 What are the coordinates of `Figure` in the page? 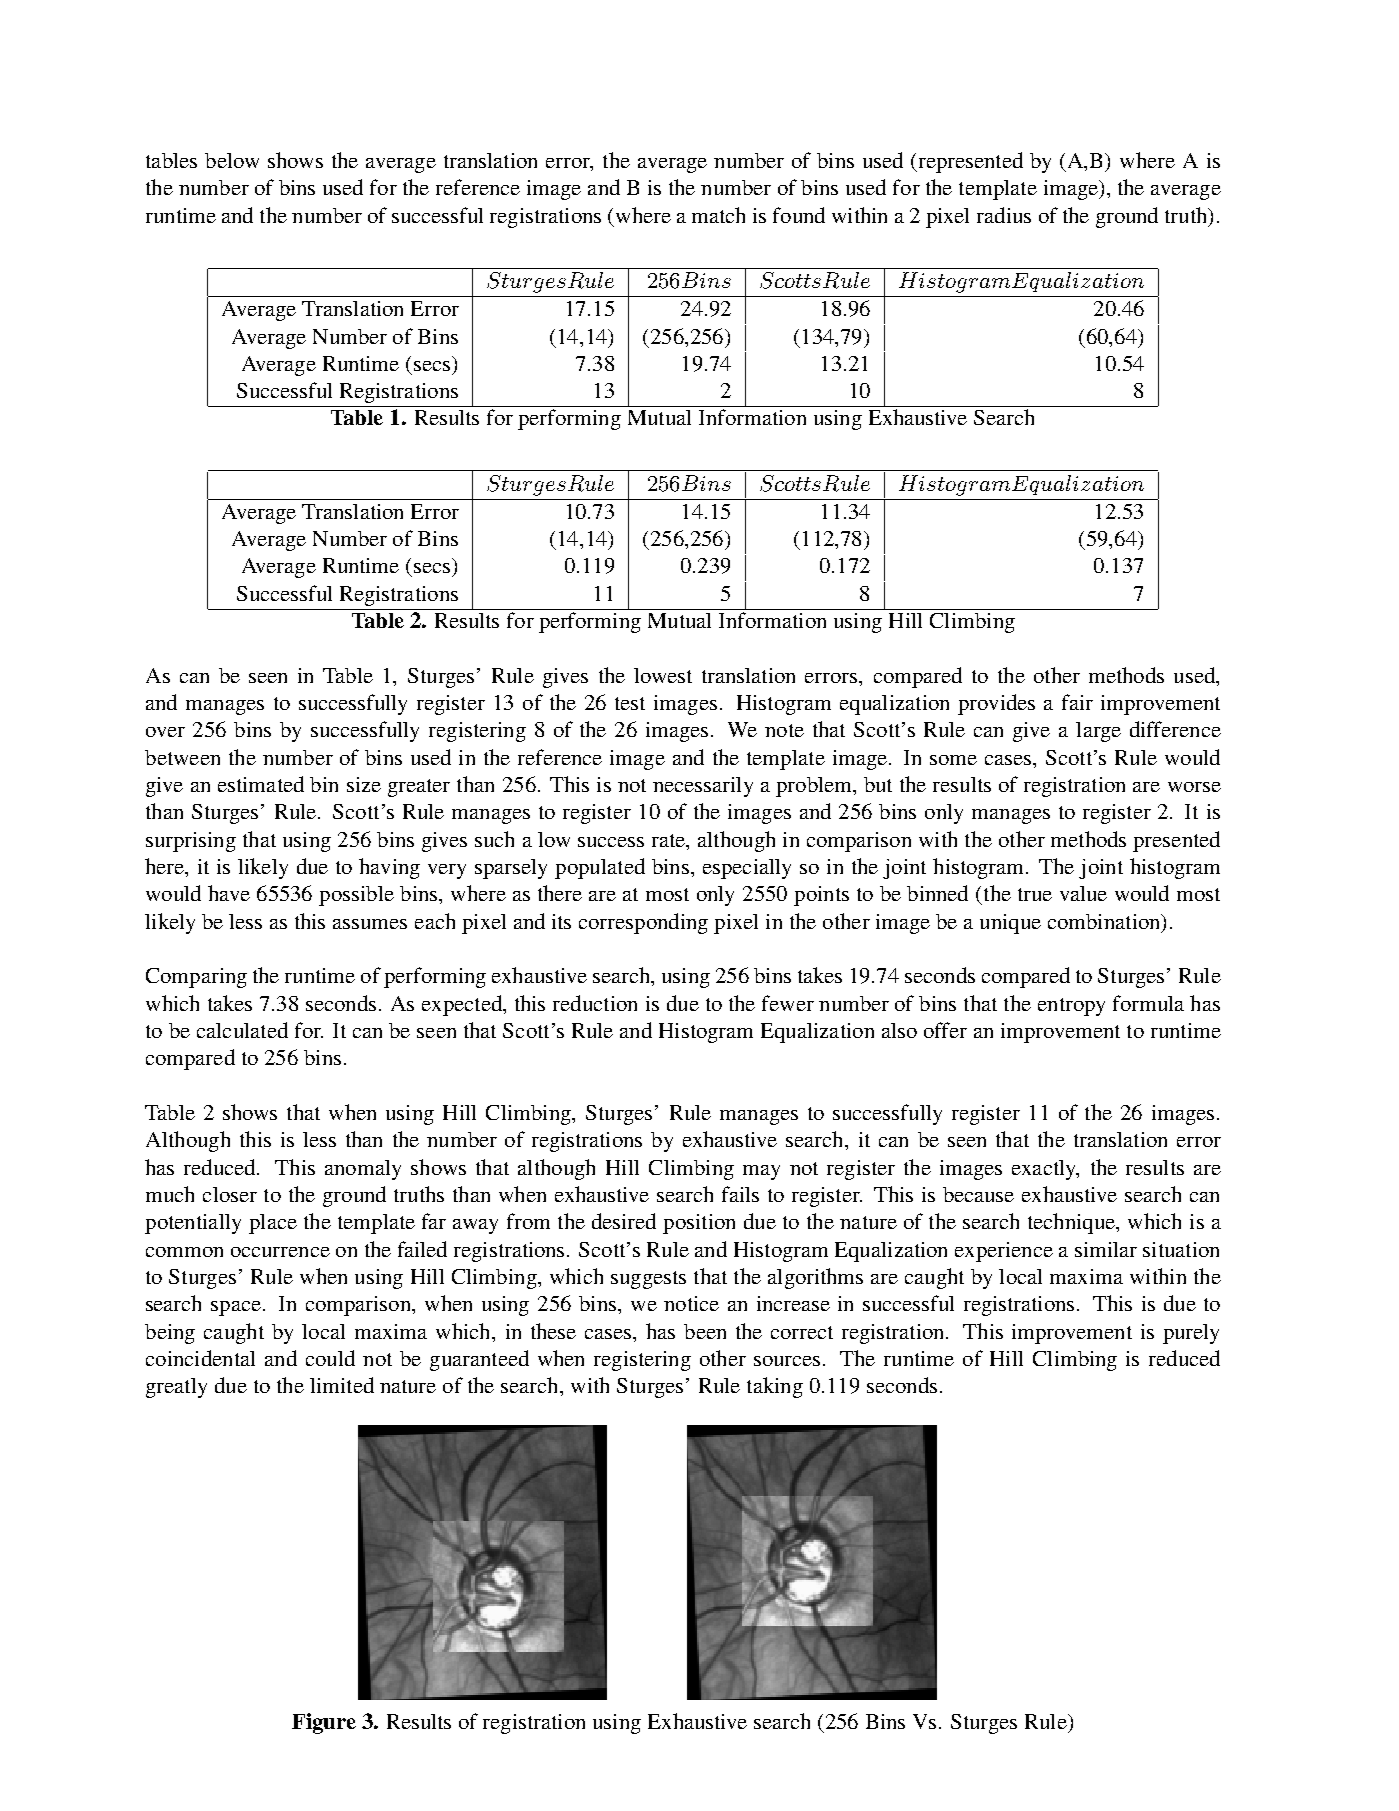 It's located at (324, 1723).
